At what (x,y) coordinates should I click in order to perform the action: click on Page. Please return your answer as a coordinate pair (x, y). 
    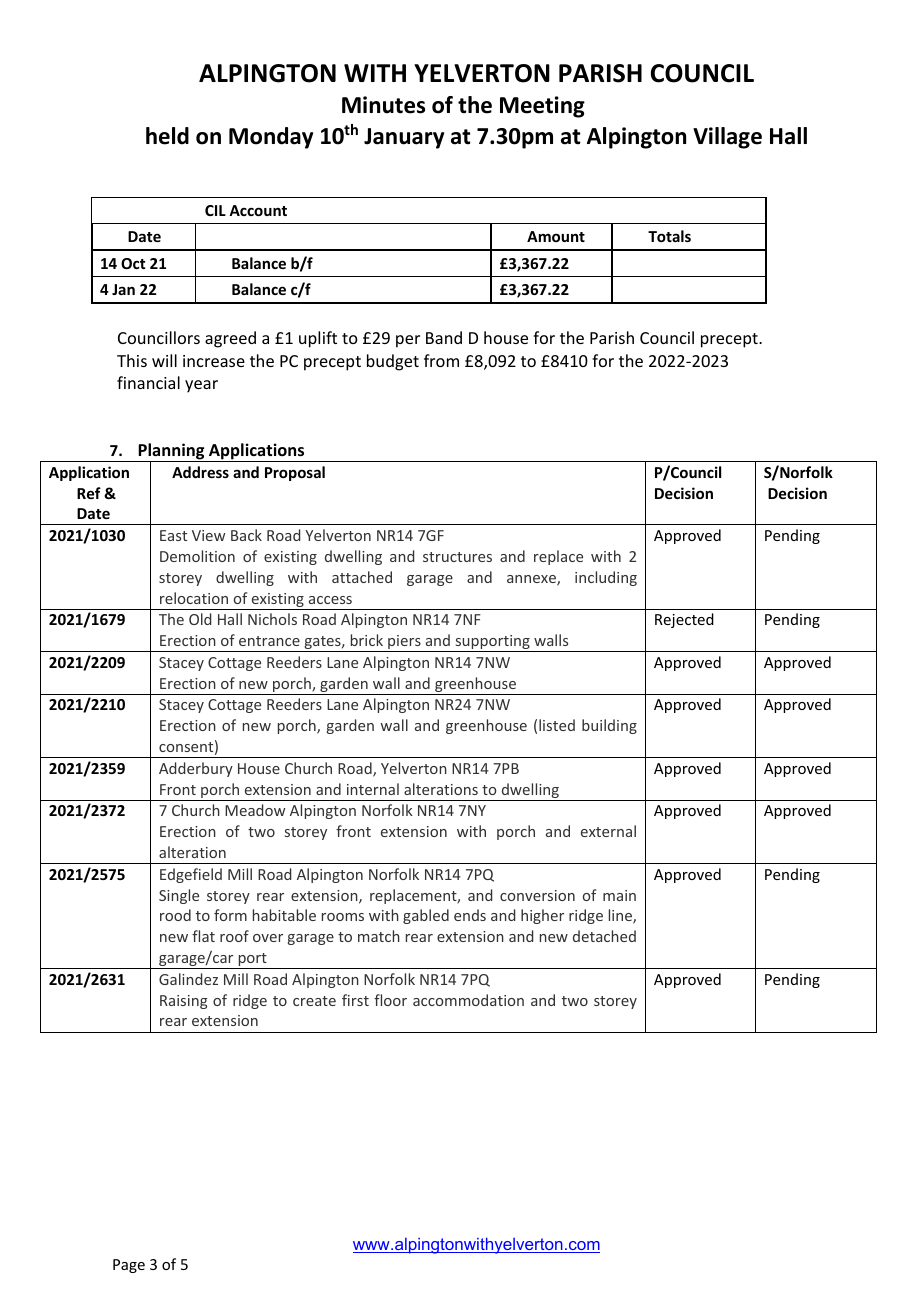
    Looking at the image, I should click on (129, 1266).
